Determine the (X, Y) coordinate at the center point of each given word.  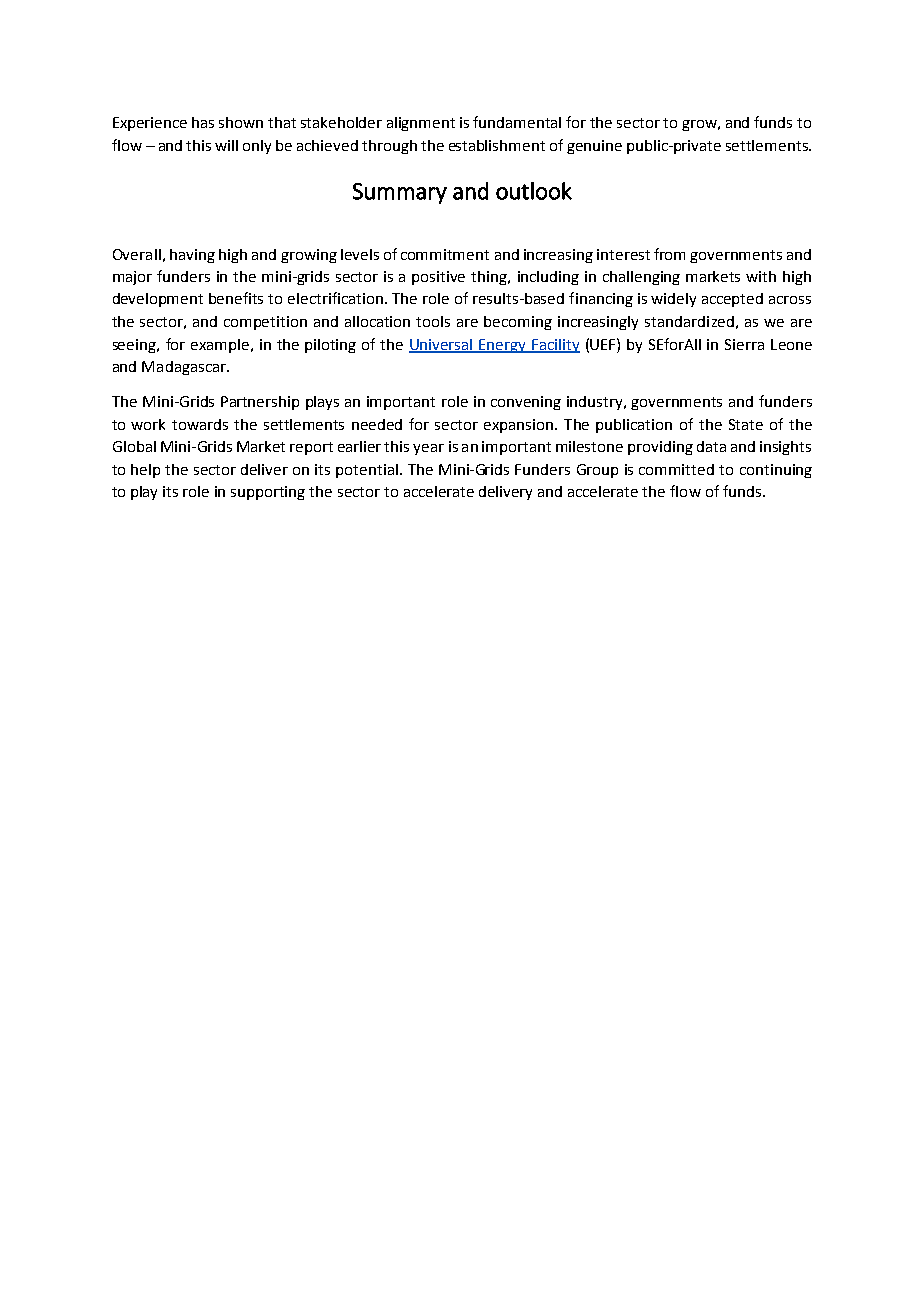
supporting (268, 493)
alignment (421, 124)
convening (526, 403)
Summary (400, 193)
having (192, 256)
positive (438, 278)
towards (200, 424)
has (203, 122)
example (220, 346)
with (761, 276)
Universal (442, 345)
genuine (594, 147)
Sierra (744, 344)
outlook (534, 191)
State (746, 424)
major (132, 278)
